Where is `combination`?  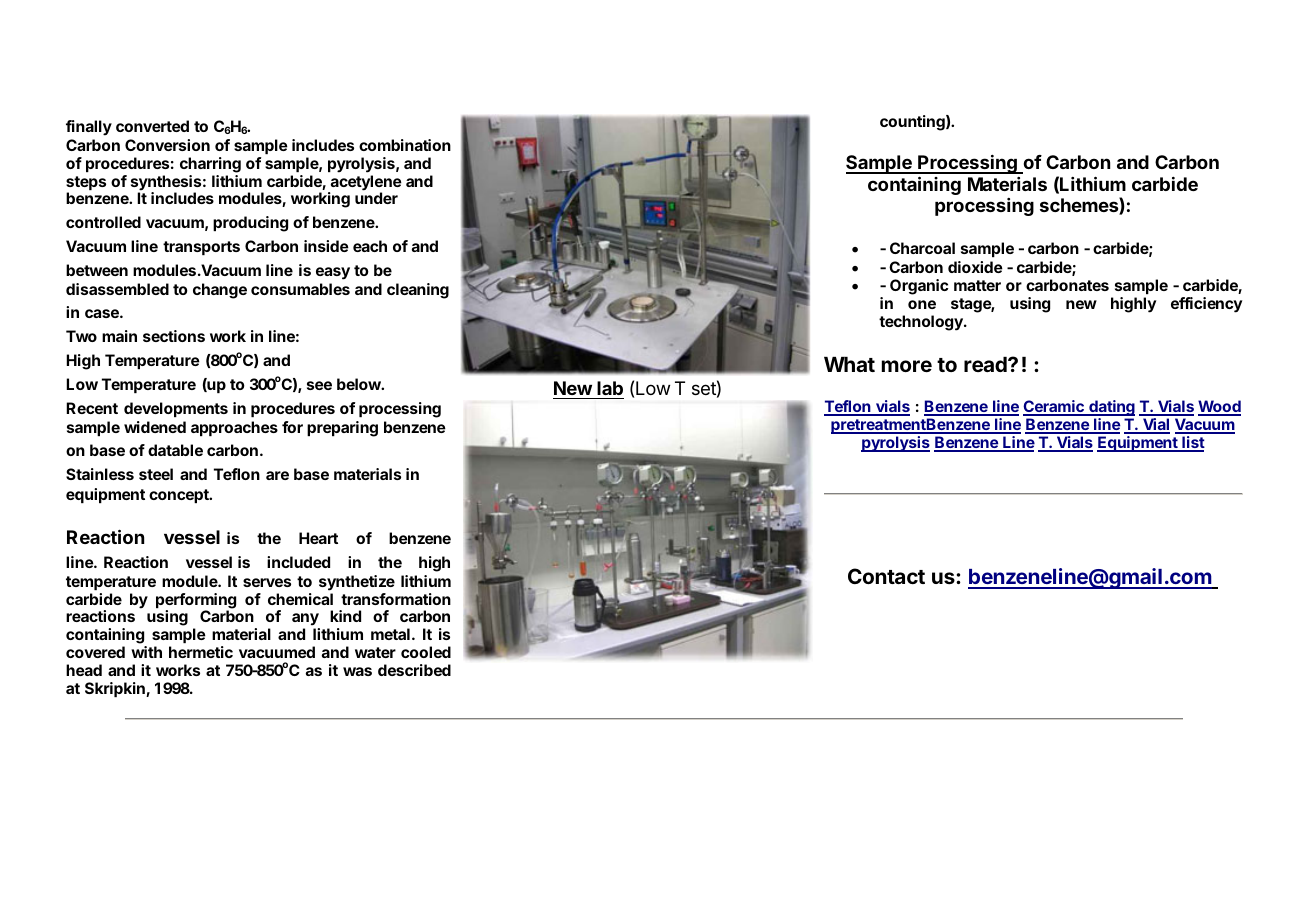 combination is located at coordinates (405, 145).
